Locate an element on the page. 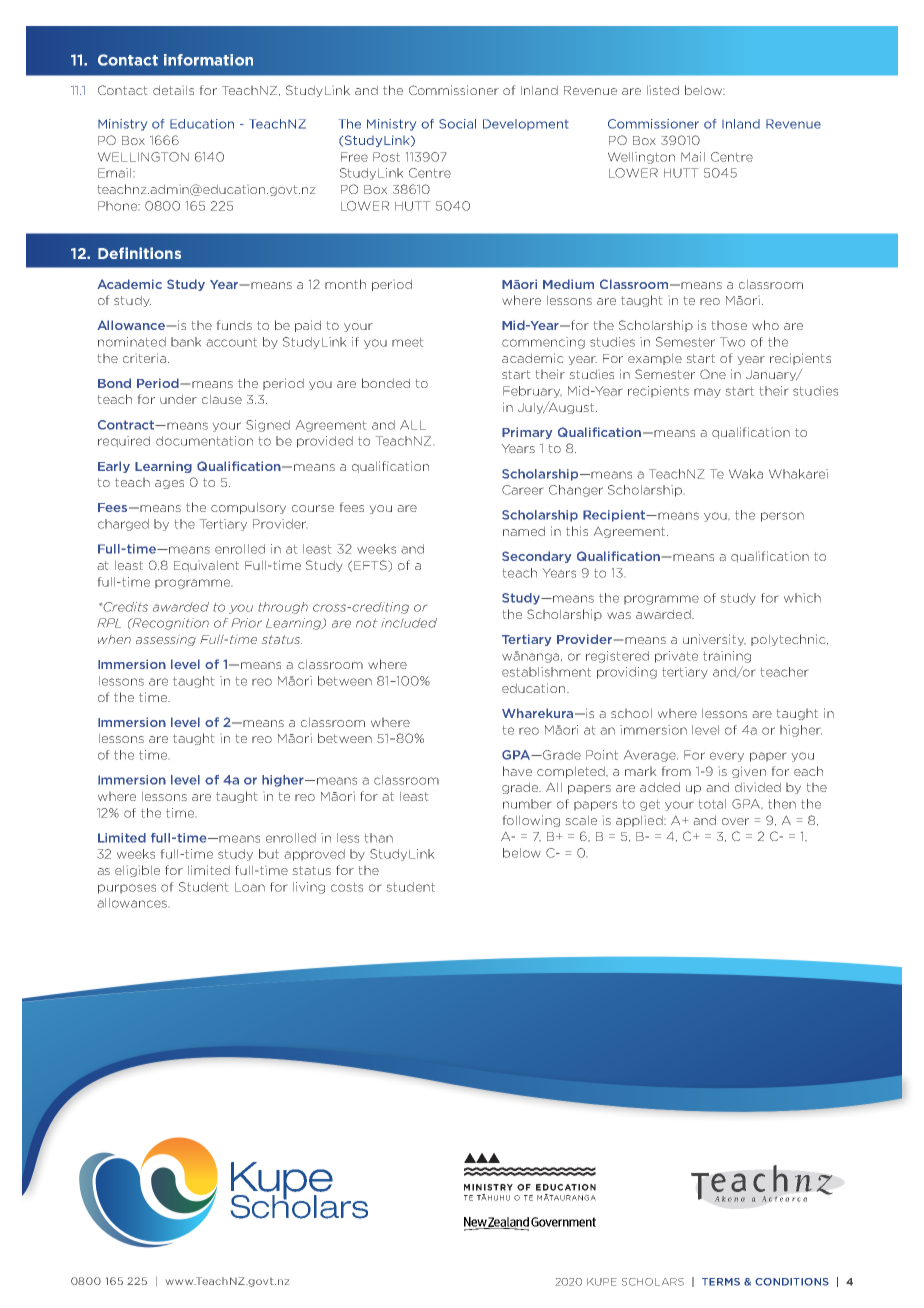 The image size is (924, 1308). Social is located at coordinates (457, 124).
